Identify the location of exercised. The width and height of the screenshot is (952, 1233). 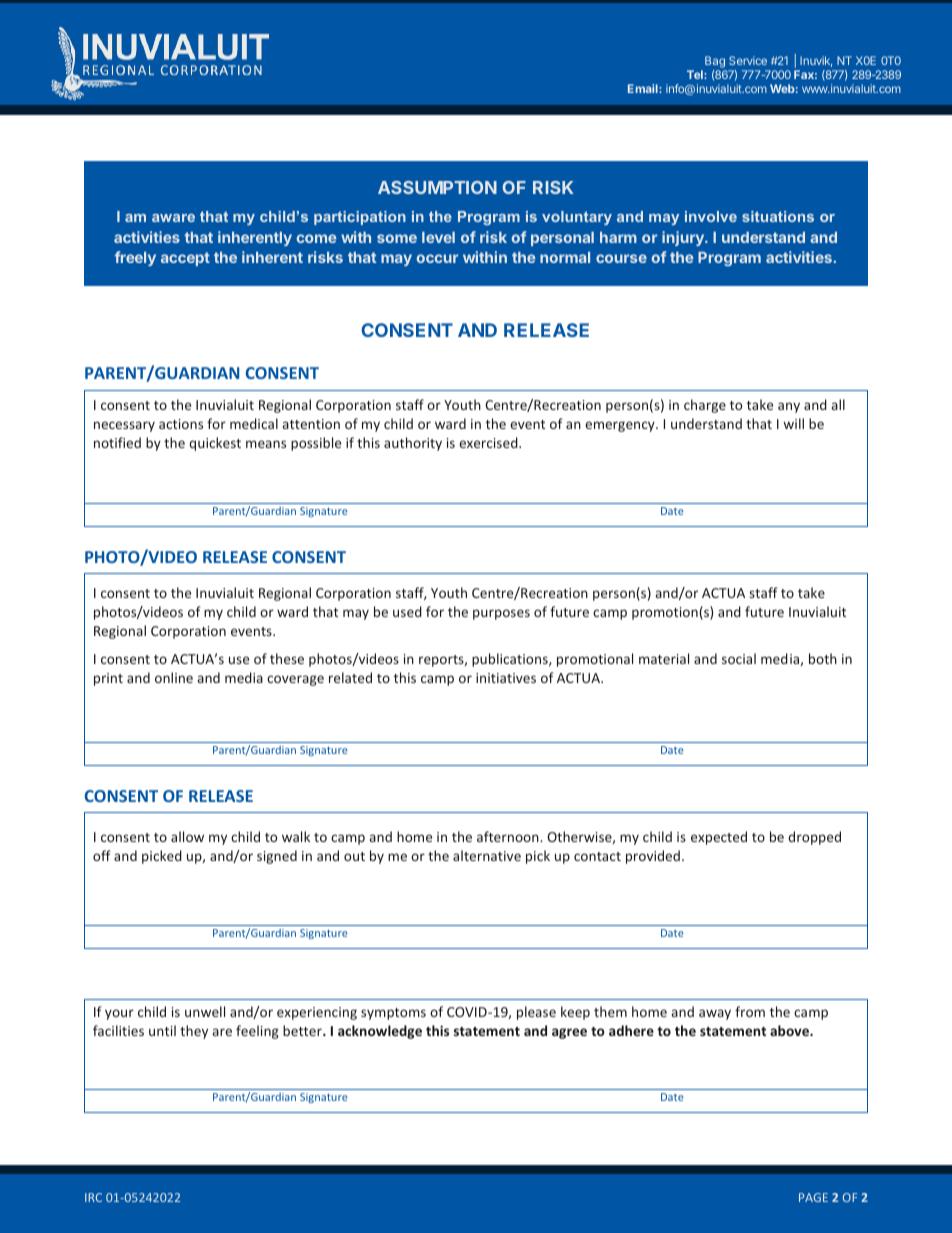
(489, 442).
